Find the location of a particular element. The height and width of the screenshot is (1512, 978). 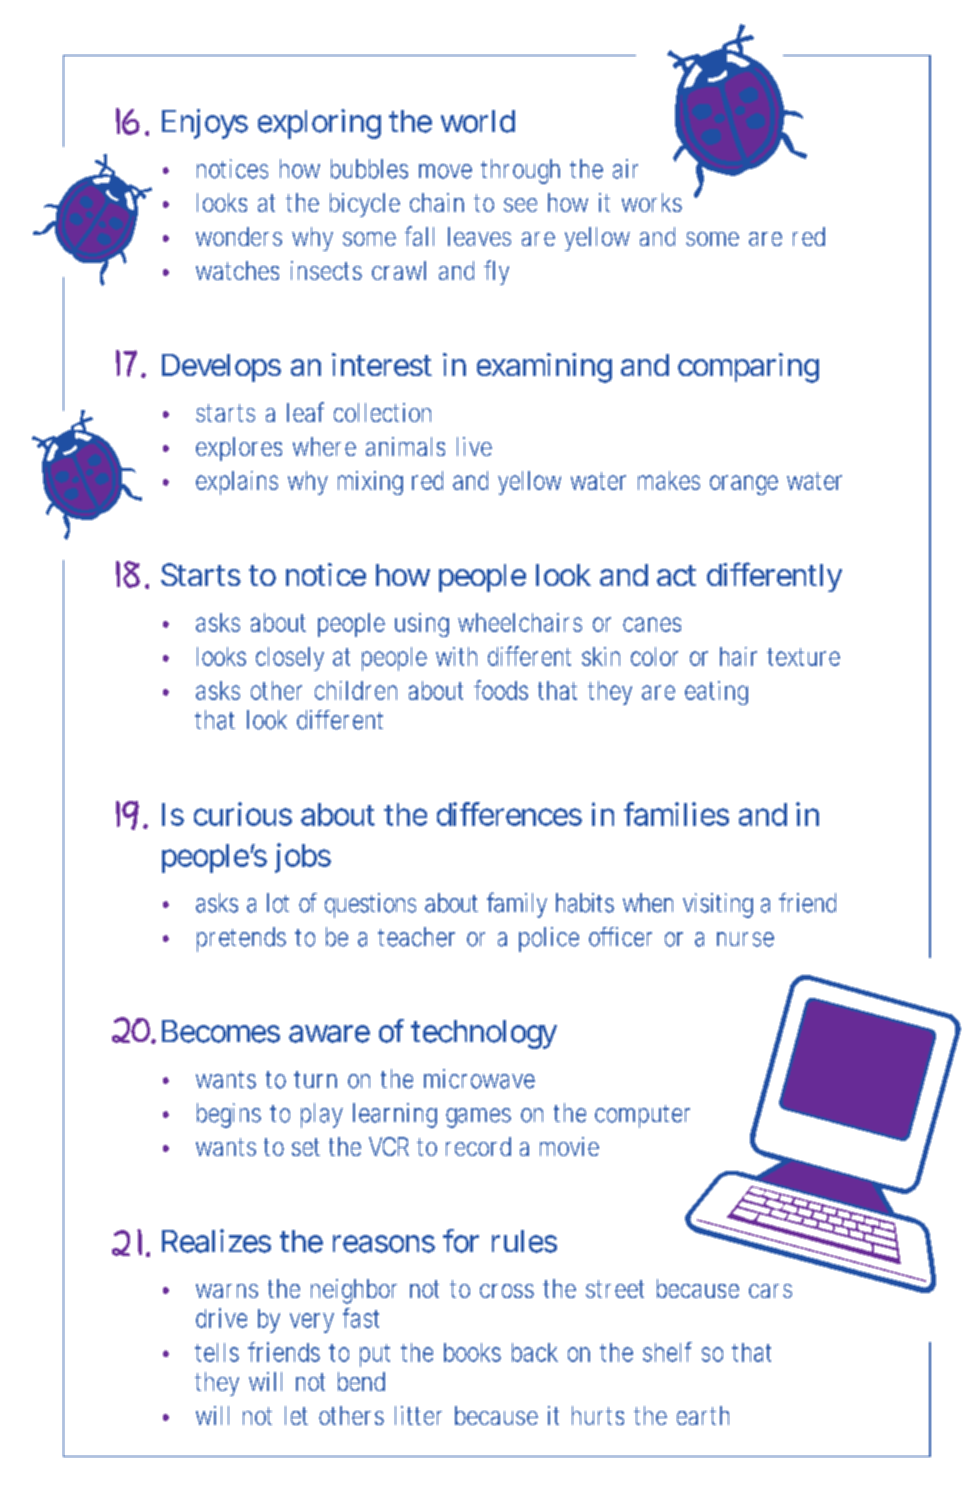

back is located at coordinates (535, 1352).
